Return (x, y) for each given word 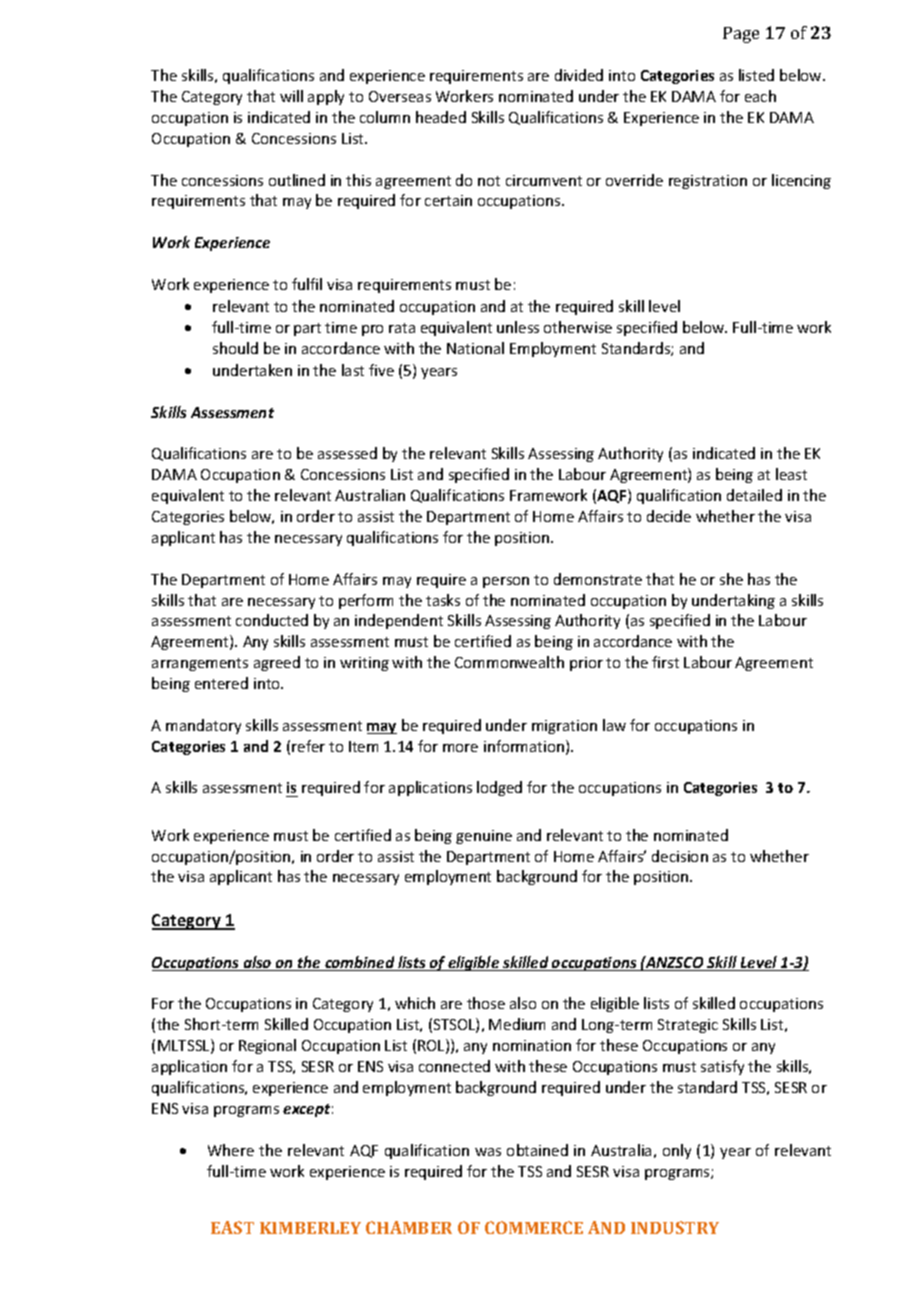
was (488, 1152)
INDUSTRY (675, 1227)
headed (441, 117)
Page (741, 35)
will (291, 96)
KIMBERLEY (310, 1228)
